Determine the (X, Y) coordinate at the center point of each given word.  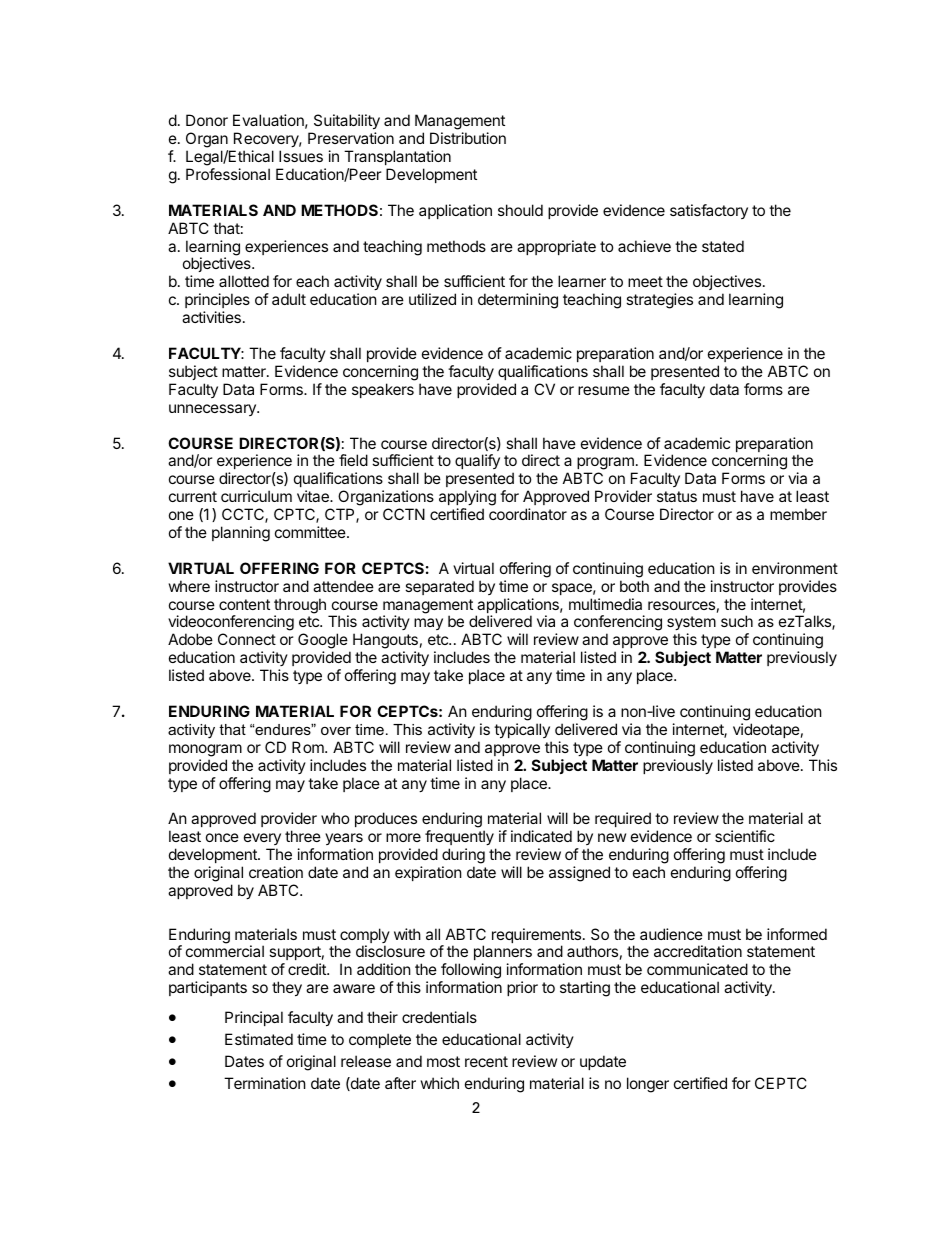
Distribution (468, 138)
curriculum (256, 496)
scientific (745, 836)
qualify (477, 461)
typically (522, 730)
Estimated (259, 1039)
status (677, 496)
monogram (205, 750)
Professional (228, 174)
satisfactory (709, 211)
